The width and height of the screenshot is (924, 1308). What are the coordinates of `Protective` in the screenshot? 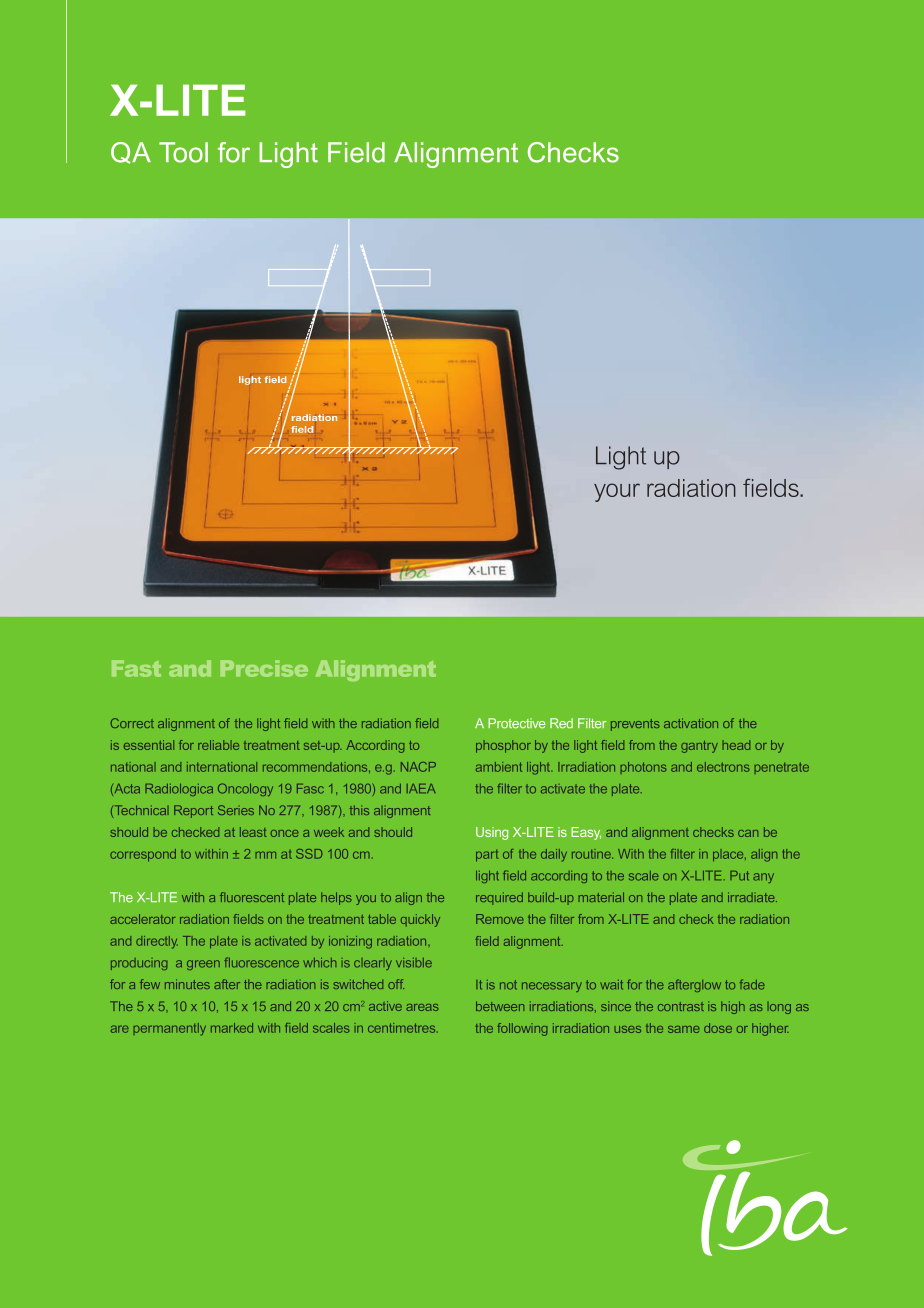 It's located at (517, 723).
